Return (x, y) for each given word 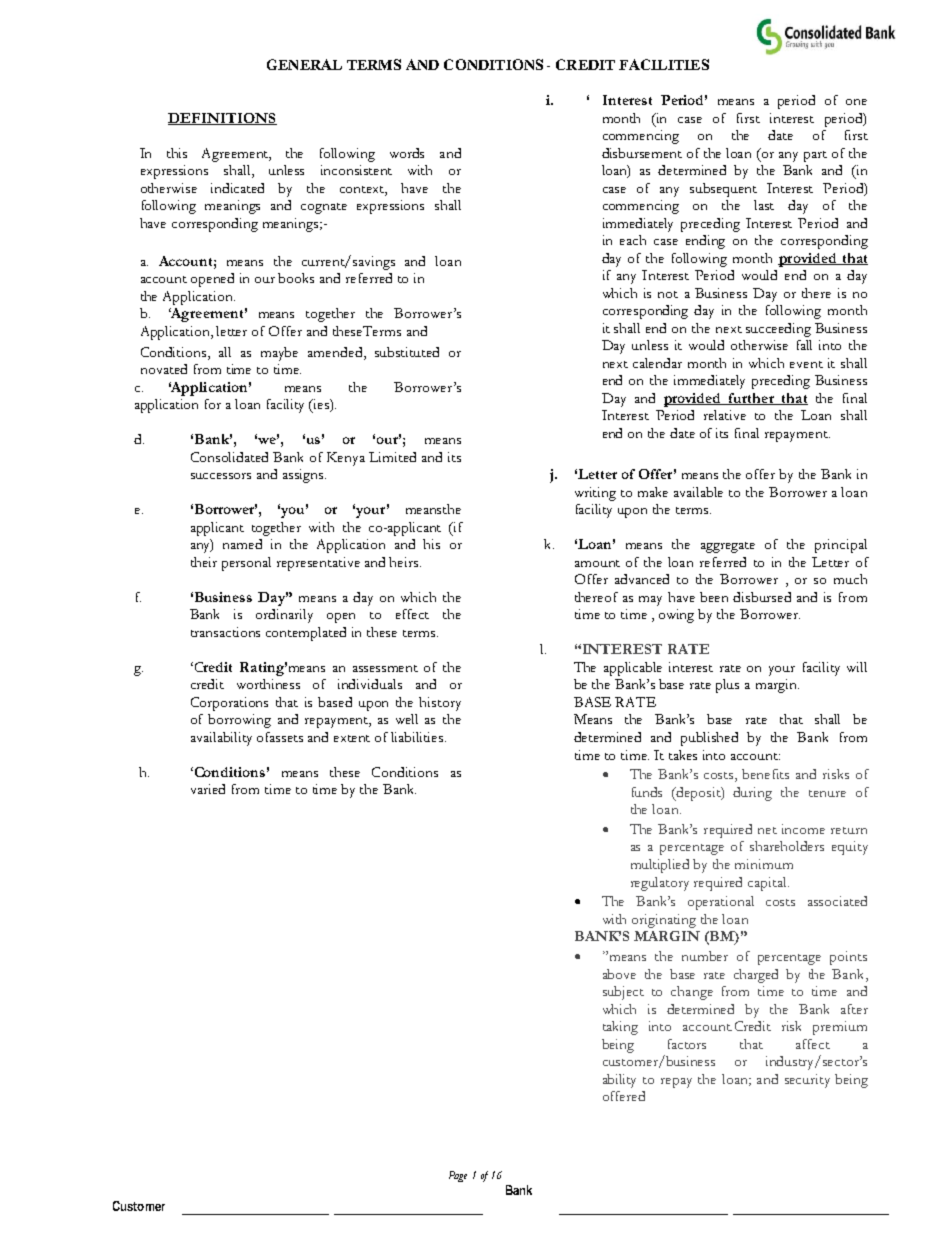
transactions (225, 632)
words (407, 153)
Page (458, 1176)
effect (412, 614)
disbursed (762, 597)
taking (620, 1028)
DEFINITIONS (222, 119)
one (856, 102)
